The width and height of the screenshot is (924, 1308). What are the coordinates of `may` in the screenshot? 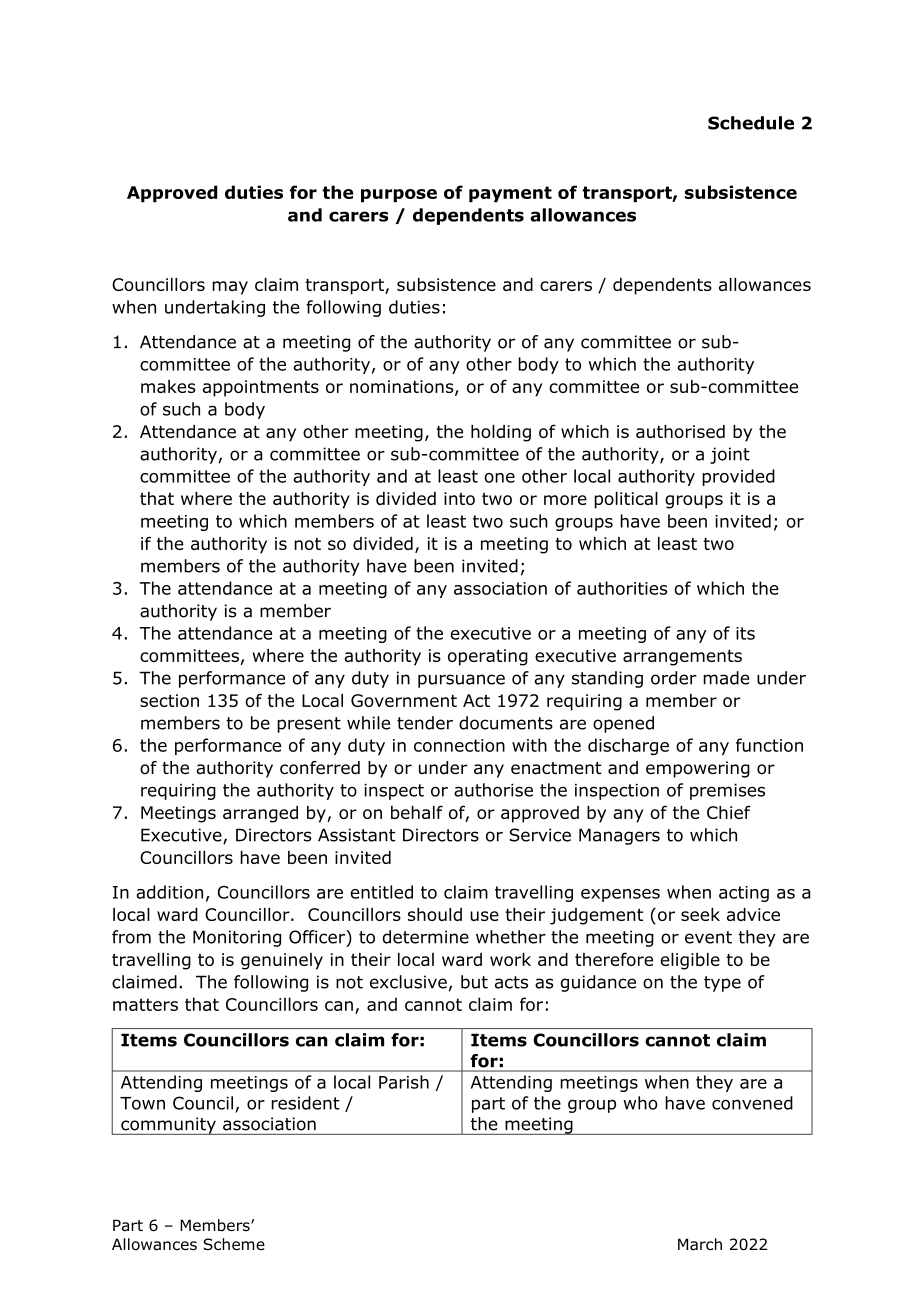 It's located at (230, 288).
